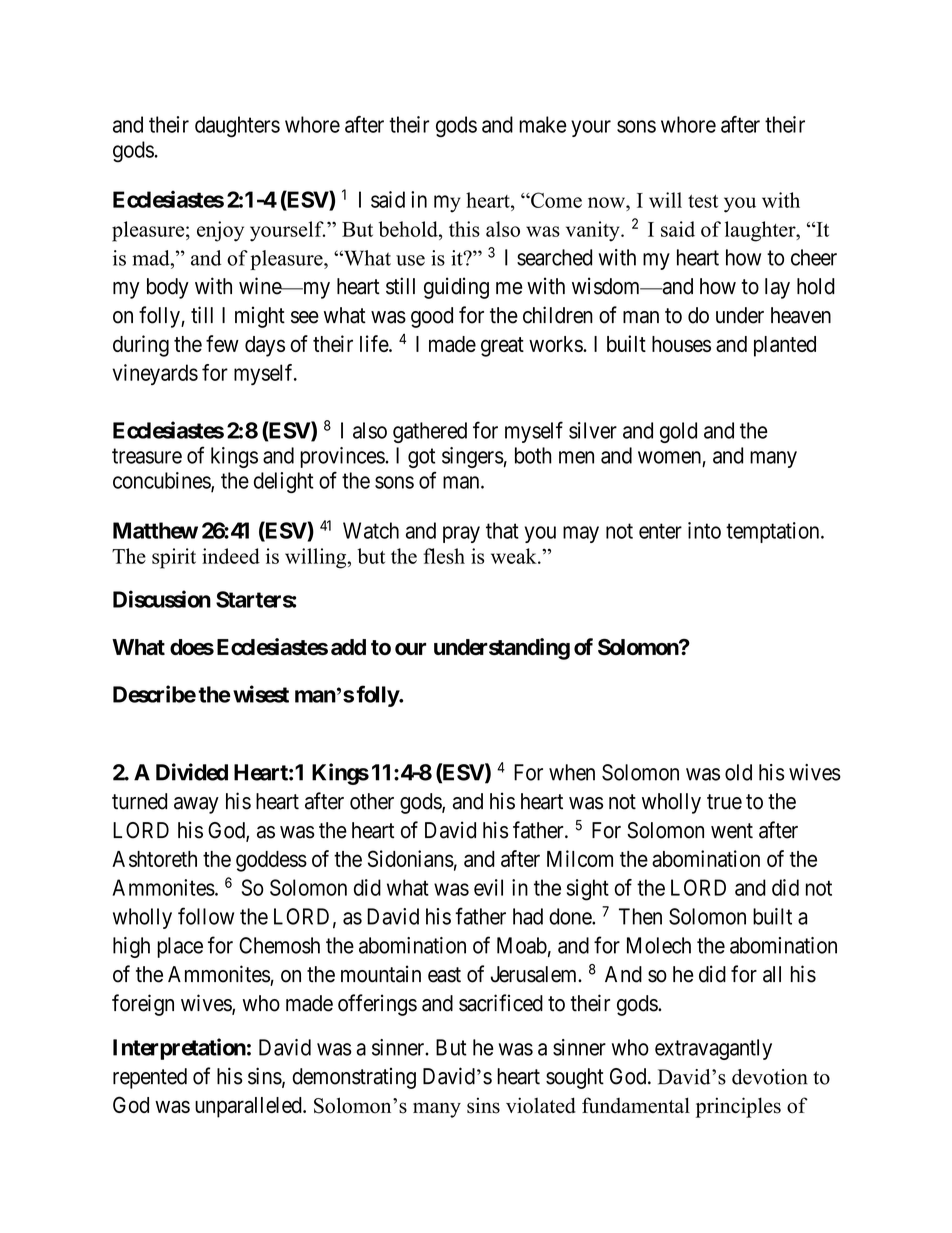 This screenshot has height=1233, width=952. I want to click on make, so click(543, 124).
